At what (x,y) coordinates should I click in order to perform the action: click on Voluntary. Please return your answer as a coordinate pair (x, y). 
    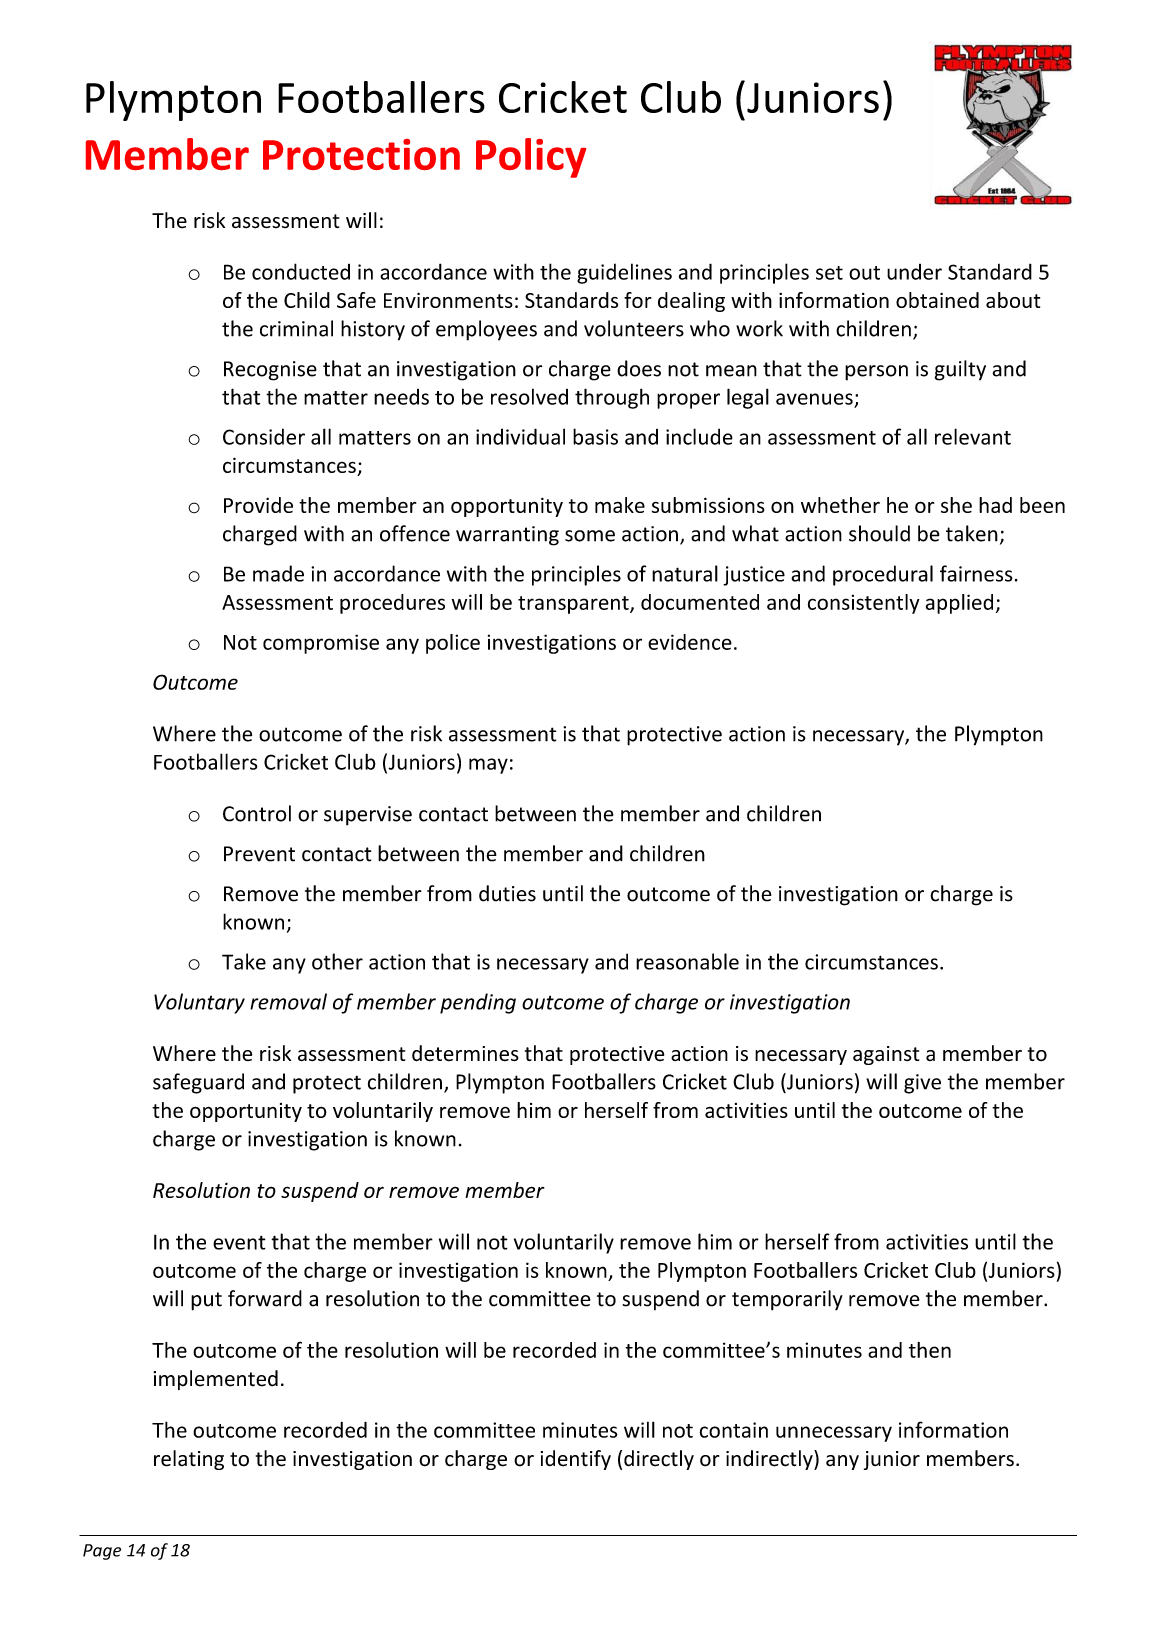
    Looking at the image, I should click on (199, 1003).
